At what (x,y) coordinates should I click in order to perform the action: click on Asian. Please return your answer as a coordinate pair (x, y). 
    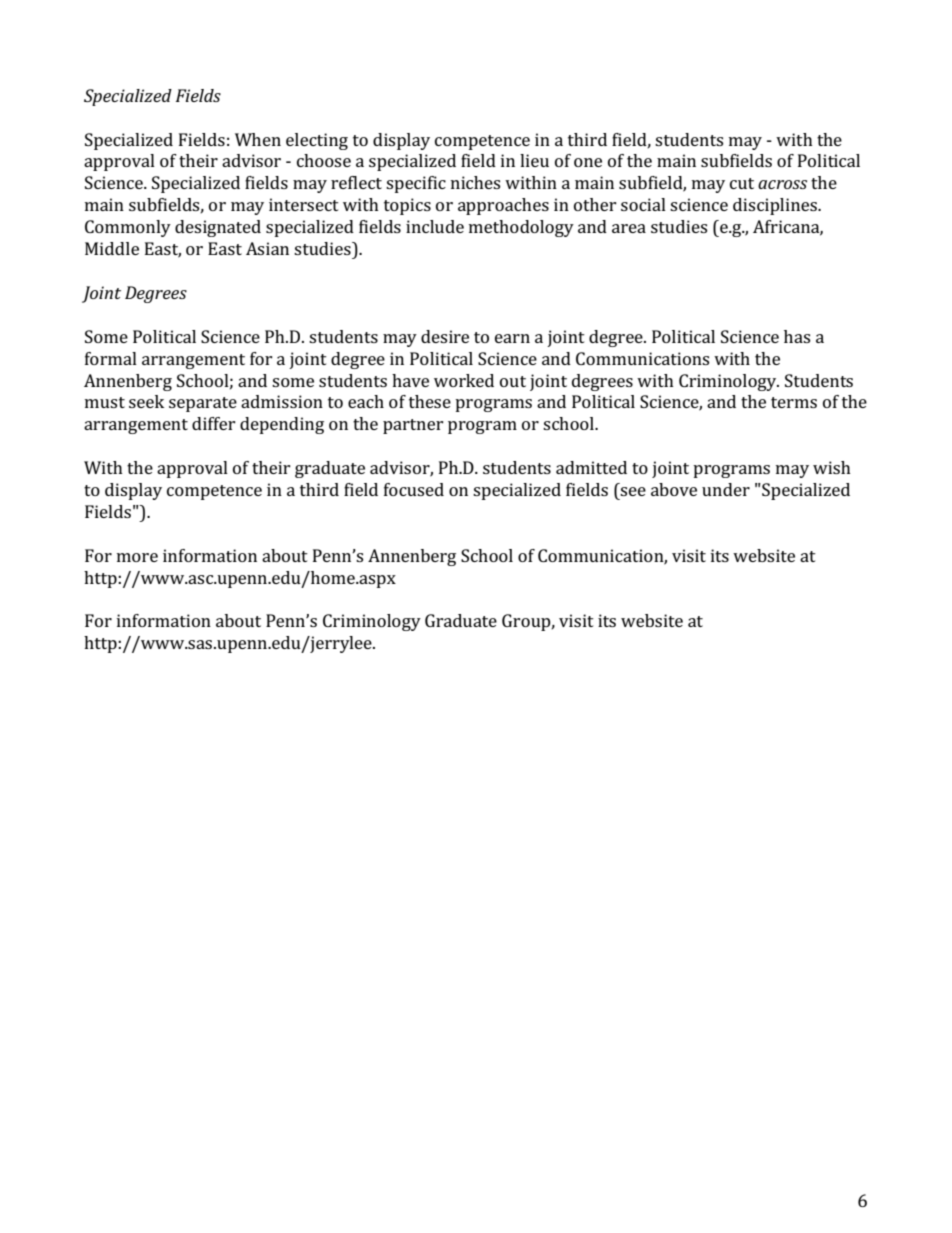
    Looking at the image, I should click on (267, 248).
